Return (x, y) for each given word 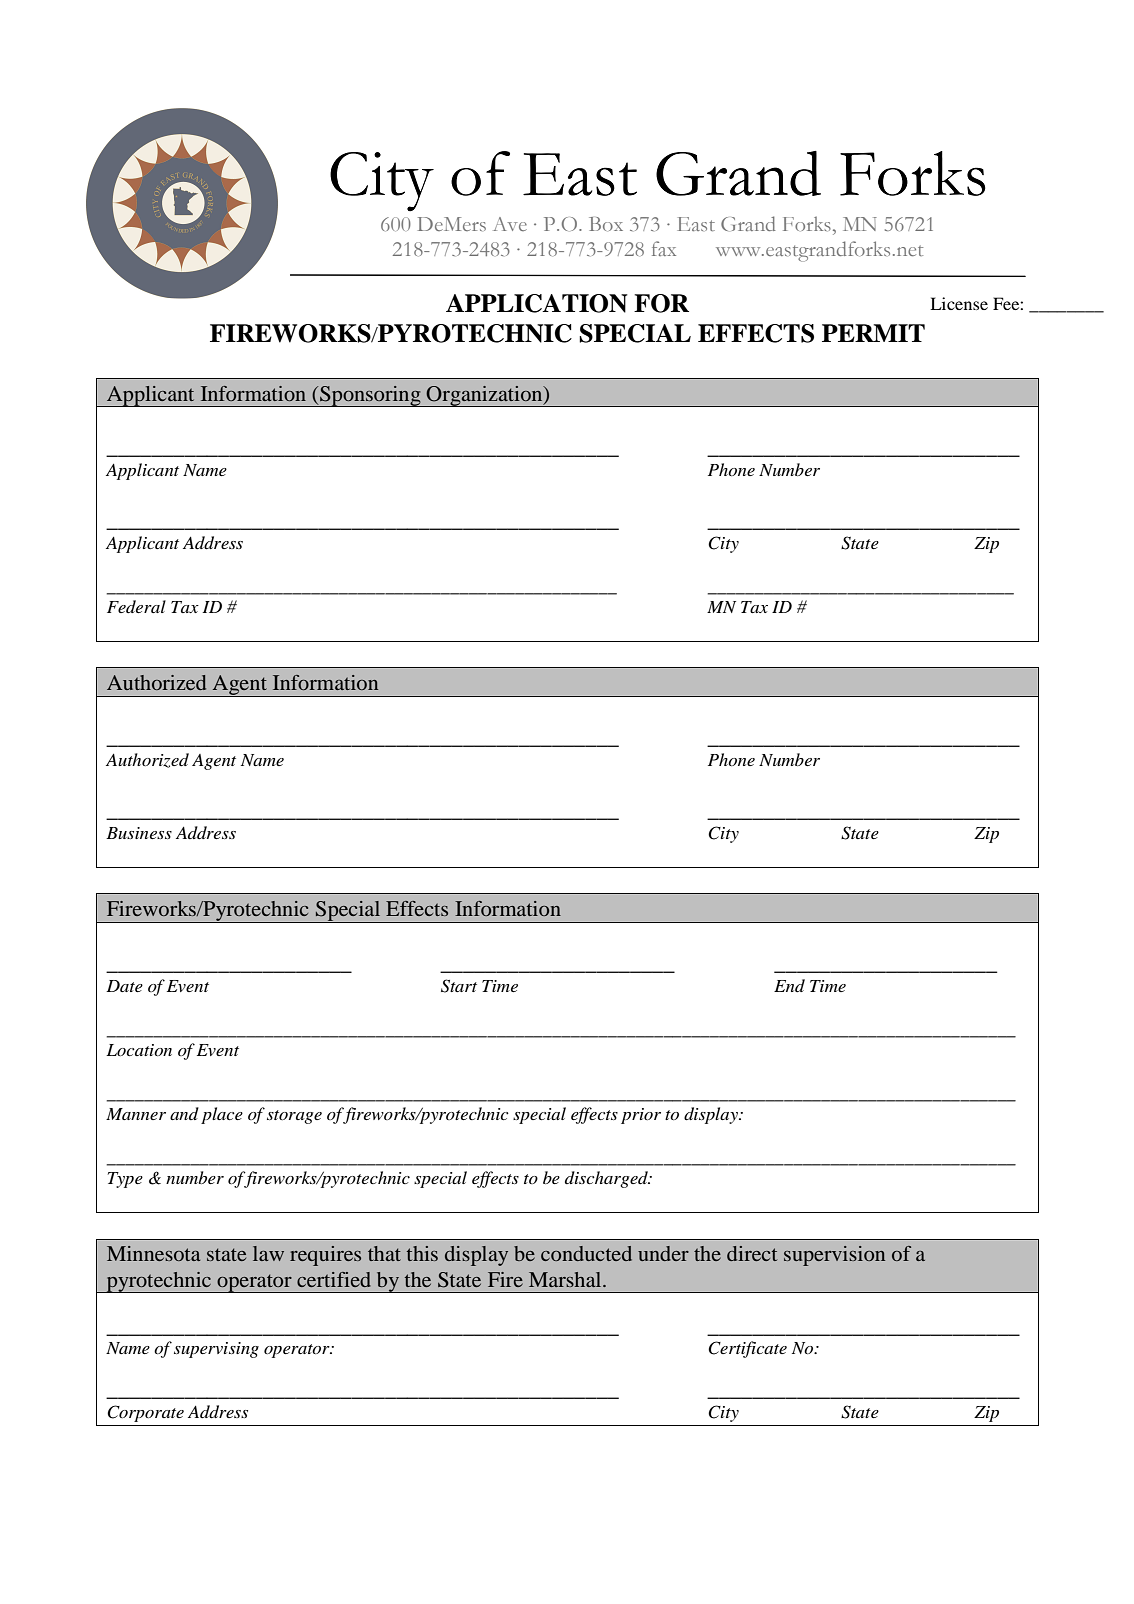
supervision (834, 1256)
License (959, 303)
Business (139, 833)
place (222, 1115)
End (789, 985)
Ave (510, 224)
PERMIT (873, 333)
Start (459, 986)
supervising (216, 1350)
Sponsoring (370, 396)
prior (641, 1116)
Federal (136, 606)
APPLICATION (537, 303)
